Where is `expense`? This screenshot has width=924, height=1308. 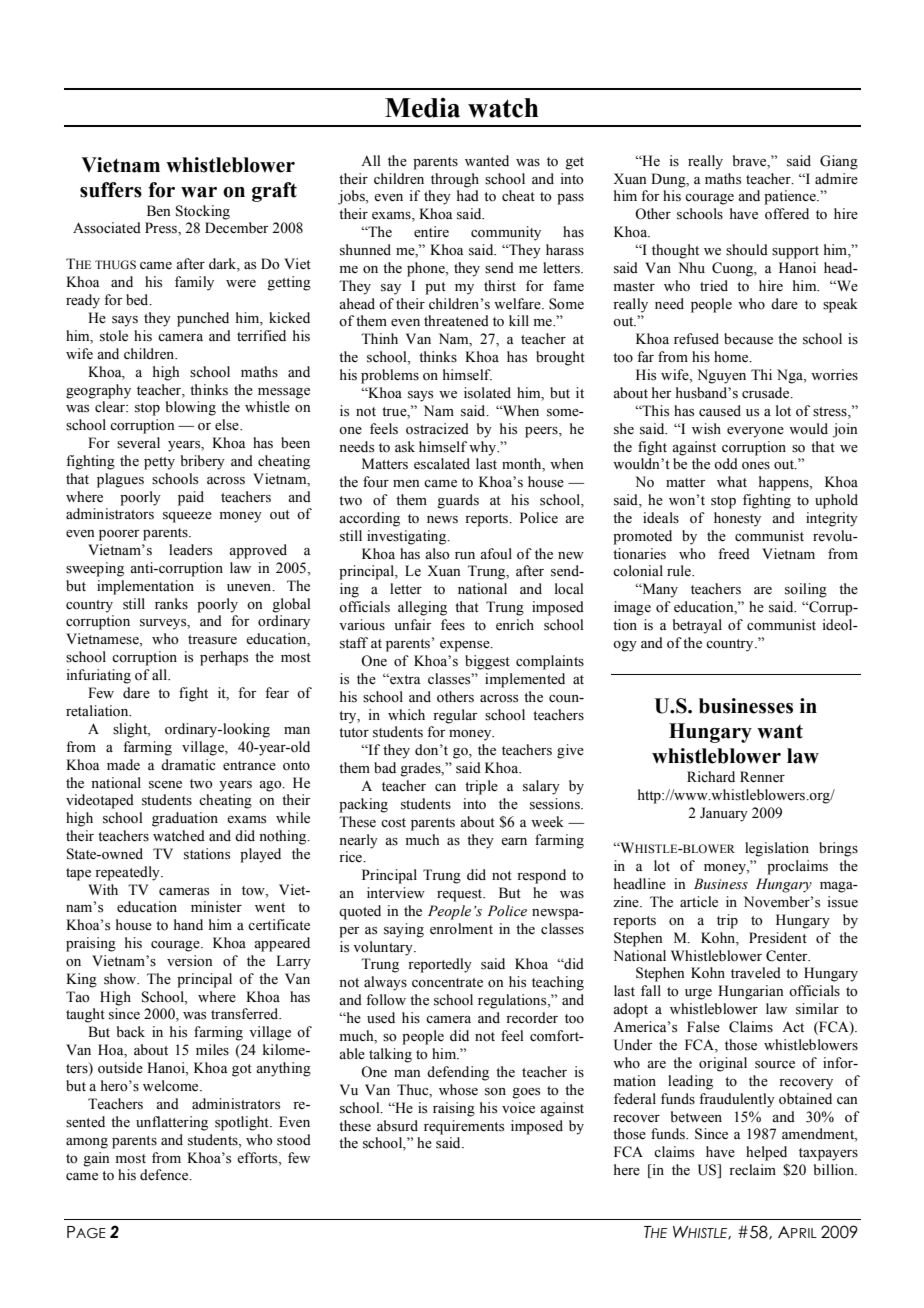
expense is located at coordinates (466, 646).
